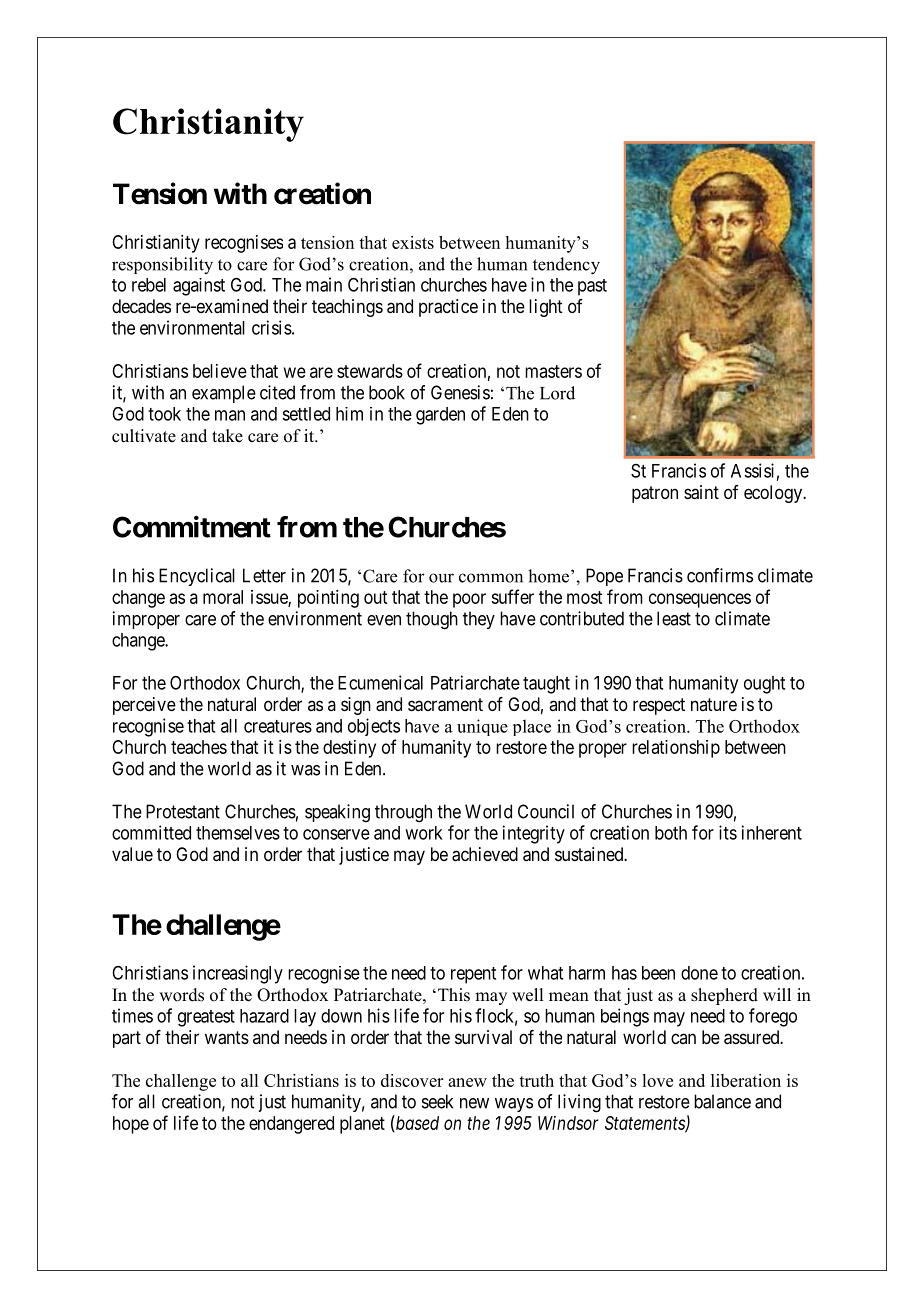 The image size is (924, 1308). I want to click on take, so click(227, 436).
